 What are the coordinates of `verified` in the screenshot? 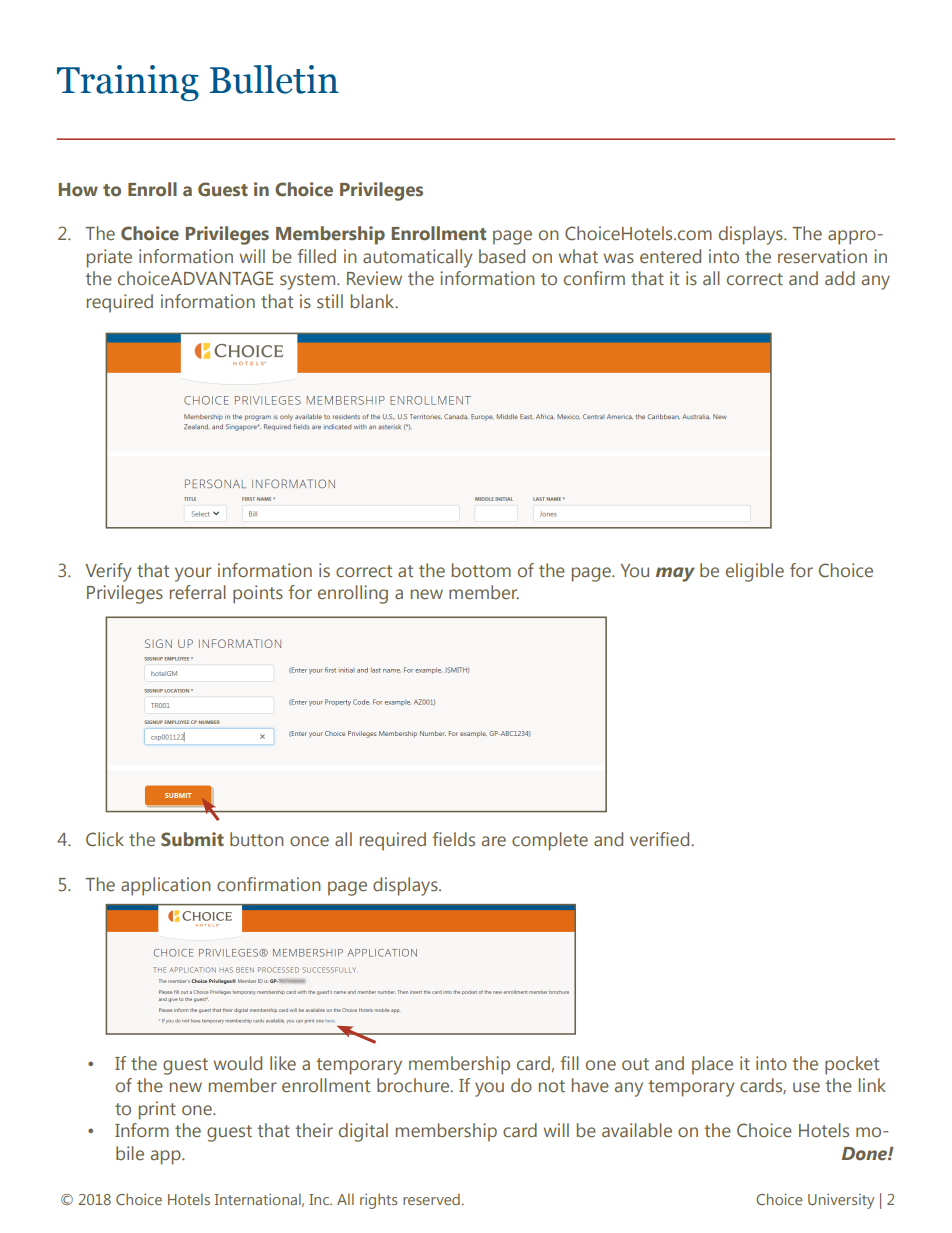 It's located at (661, 839).
